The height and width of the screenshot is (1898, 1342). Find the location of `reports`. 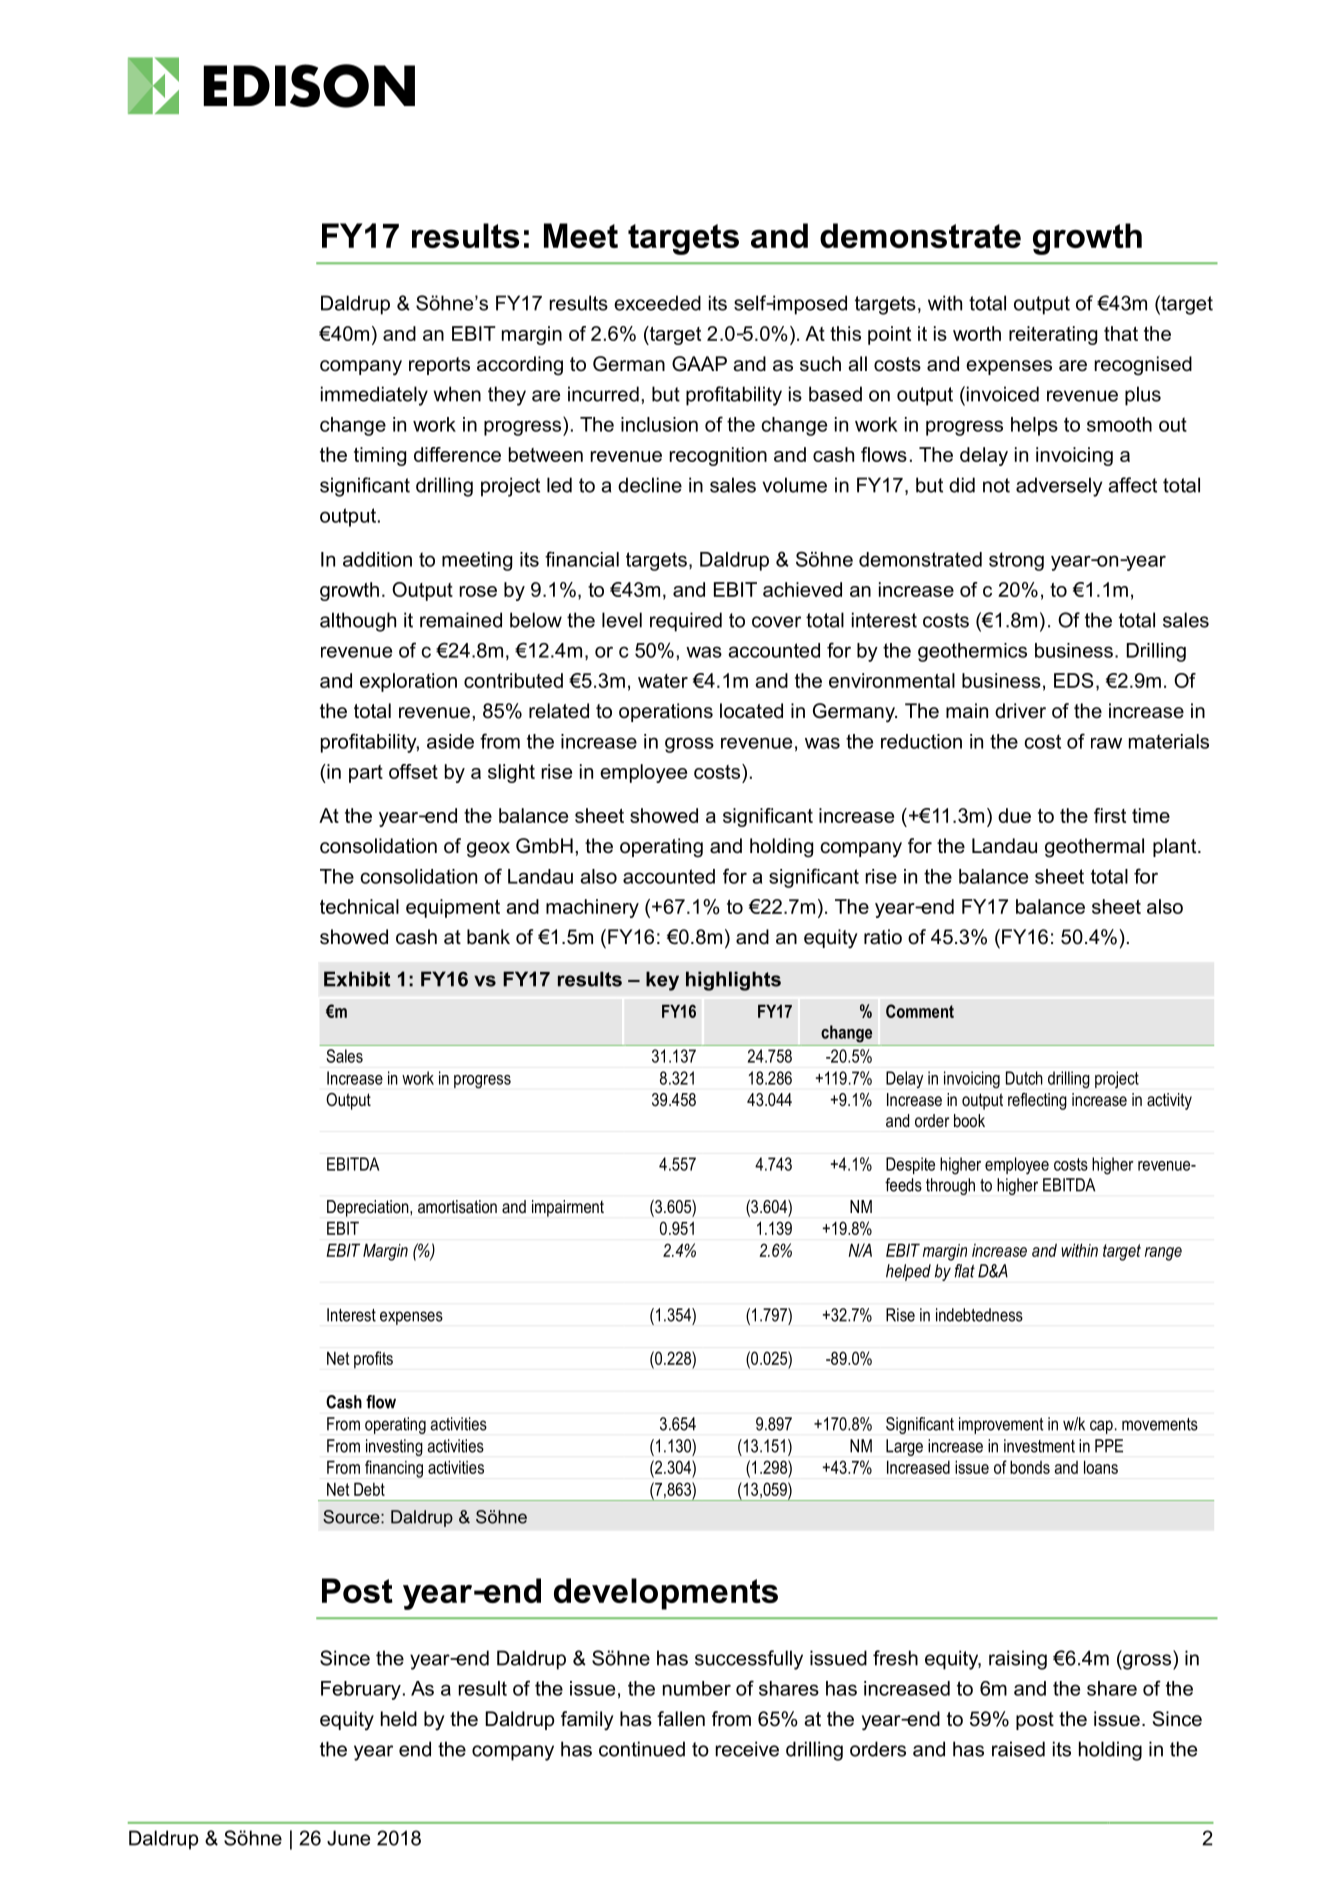

reports is located at coordinates (439, 366).
